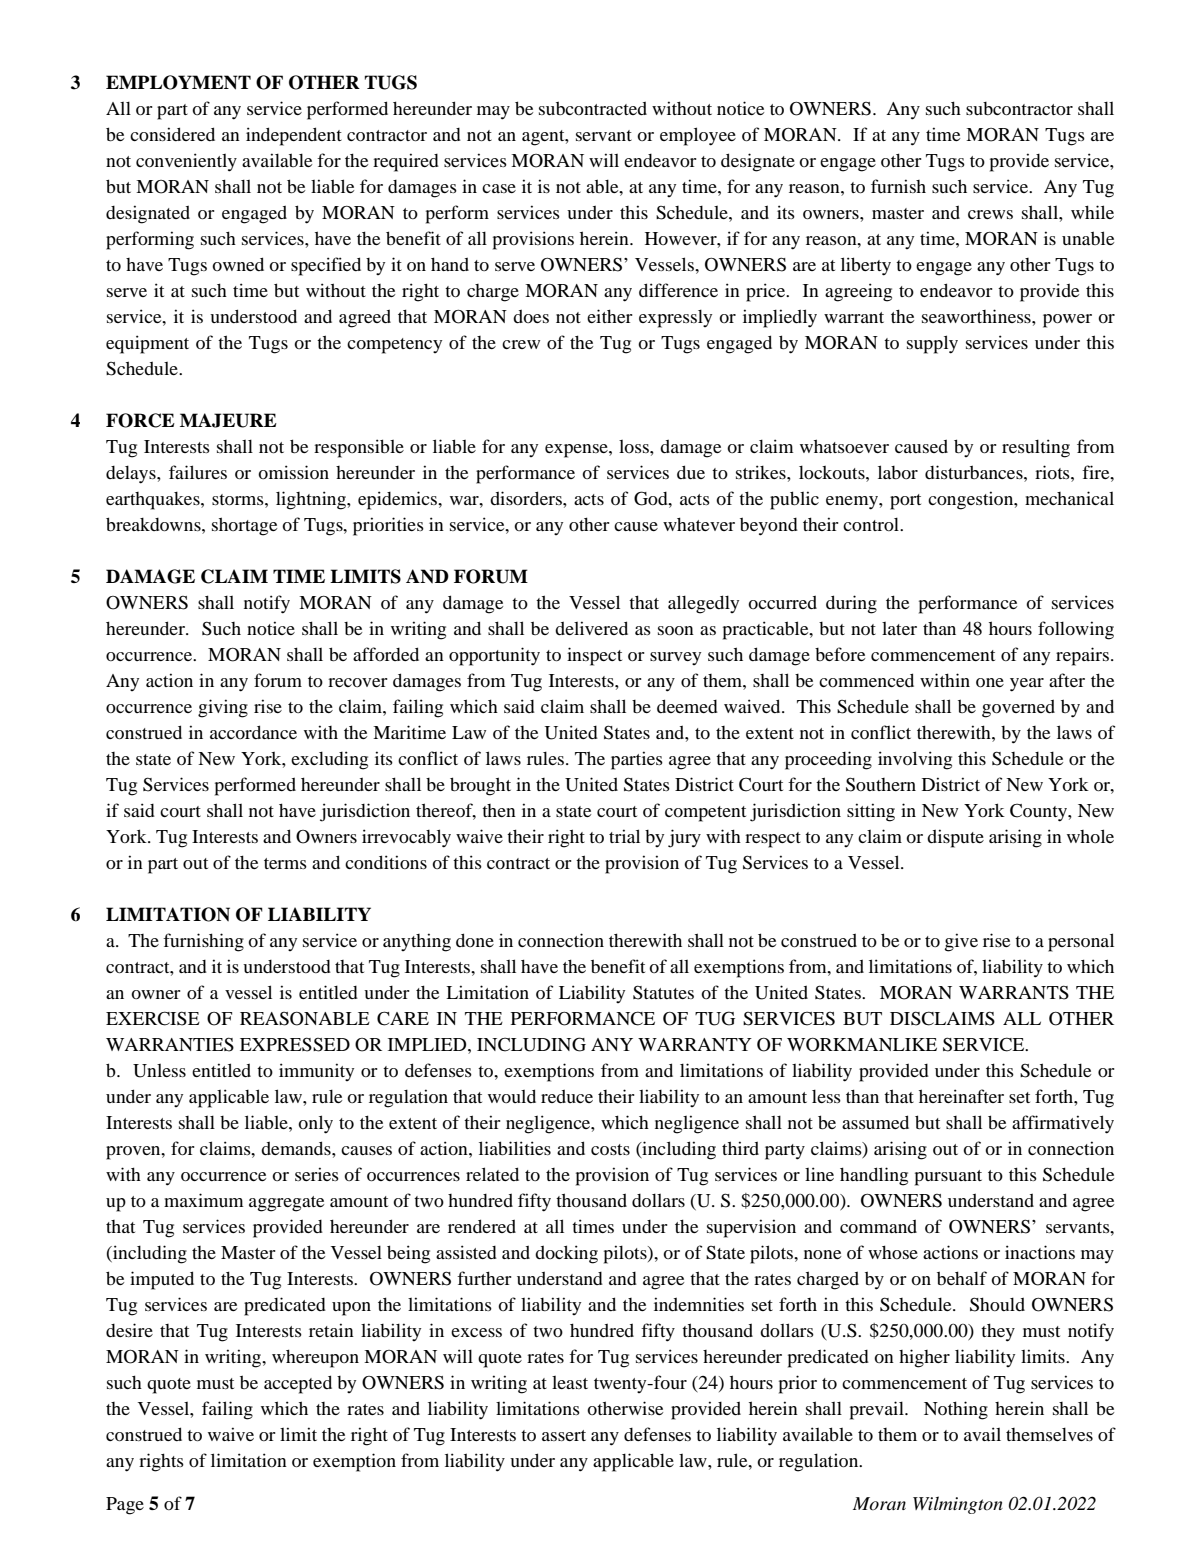 The width and height of the image is (1203, 1557). Describe the element at coordinates (253, 732) in the image. I see `accordance` at that location.
